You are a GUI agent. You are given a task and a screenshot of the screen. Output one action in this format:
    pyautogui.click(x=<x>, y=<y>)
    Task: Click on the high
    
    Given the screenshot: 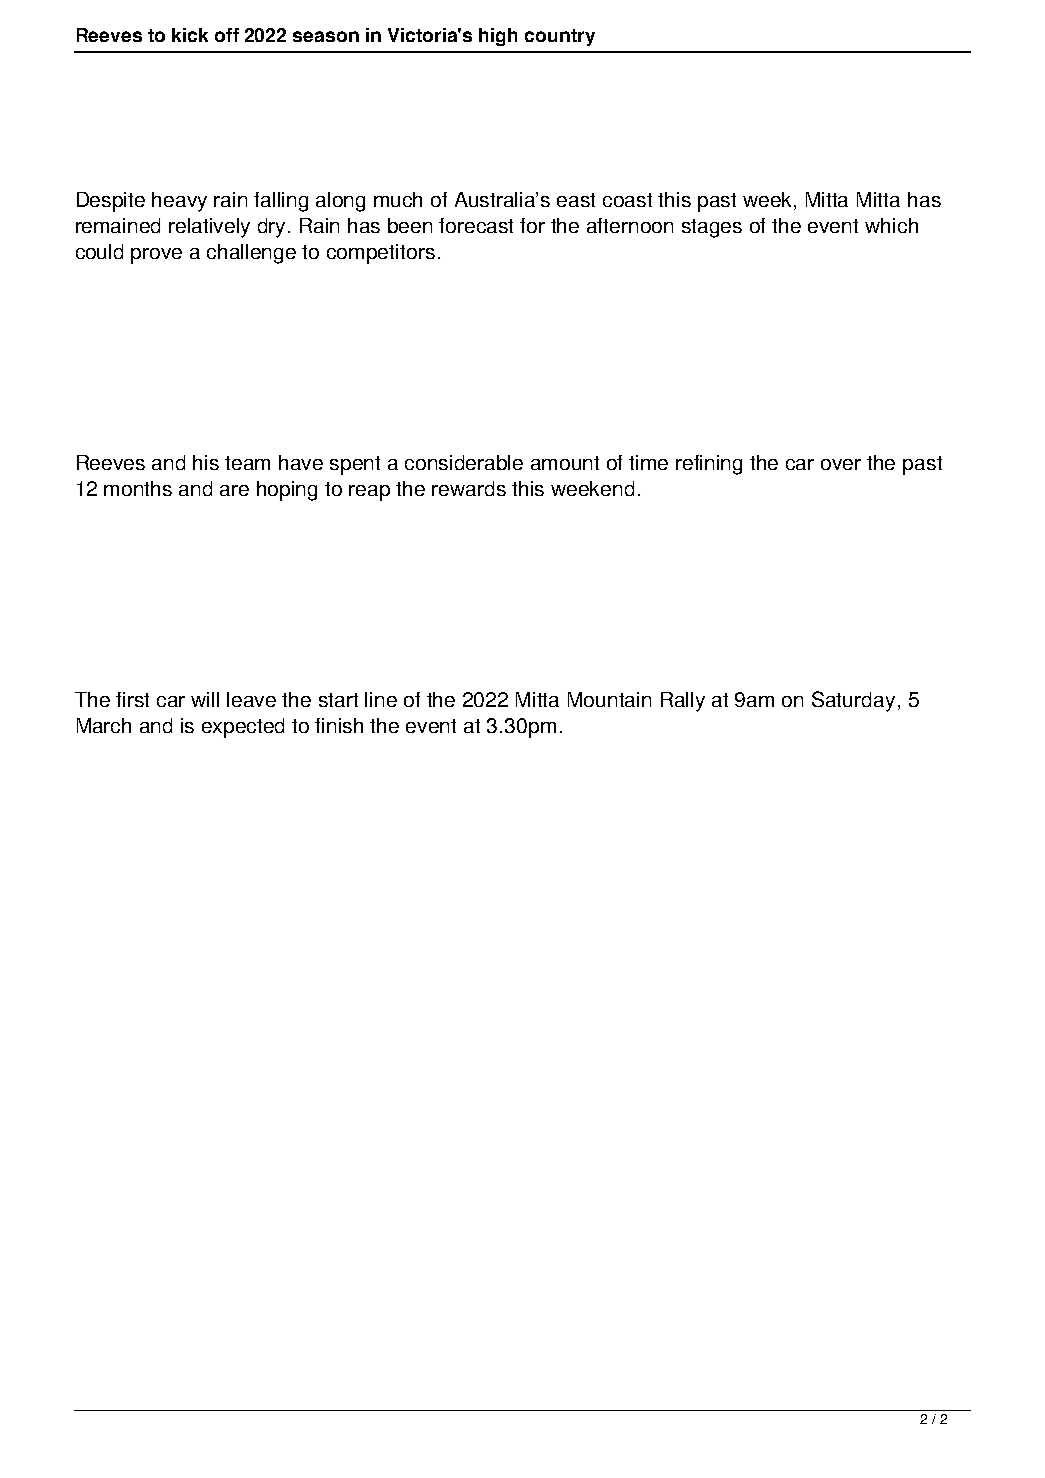 What is the action you would take?
    pyautogui.click(x=498, y=37)
